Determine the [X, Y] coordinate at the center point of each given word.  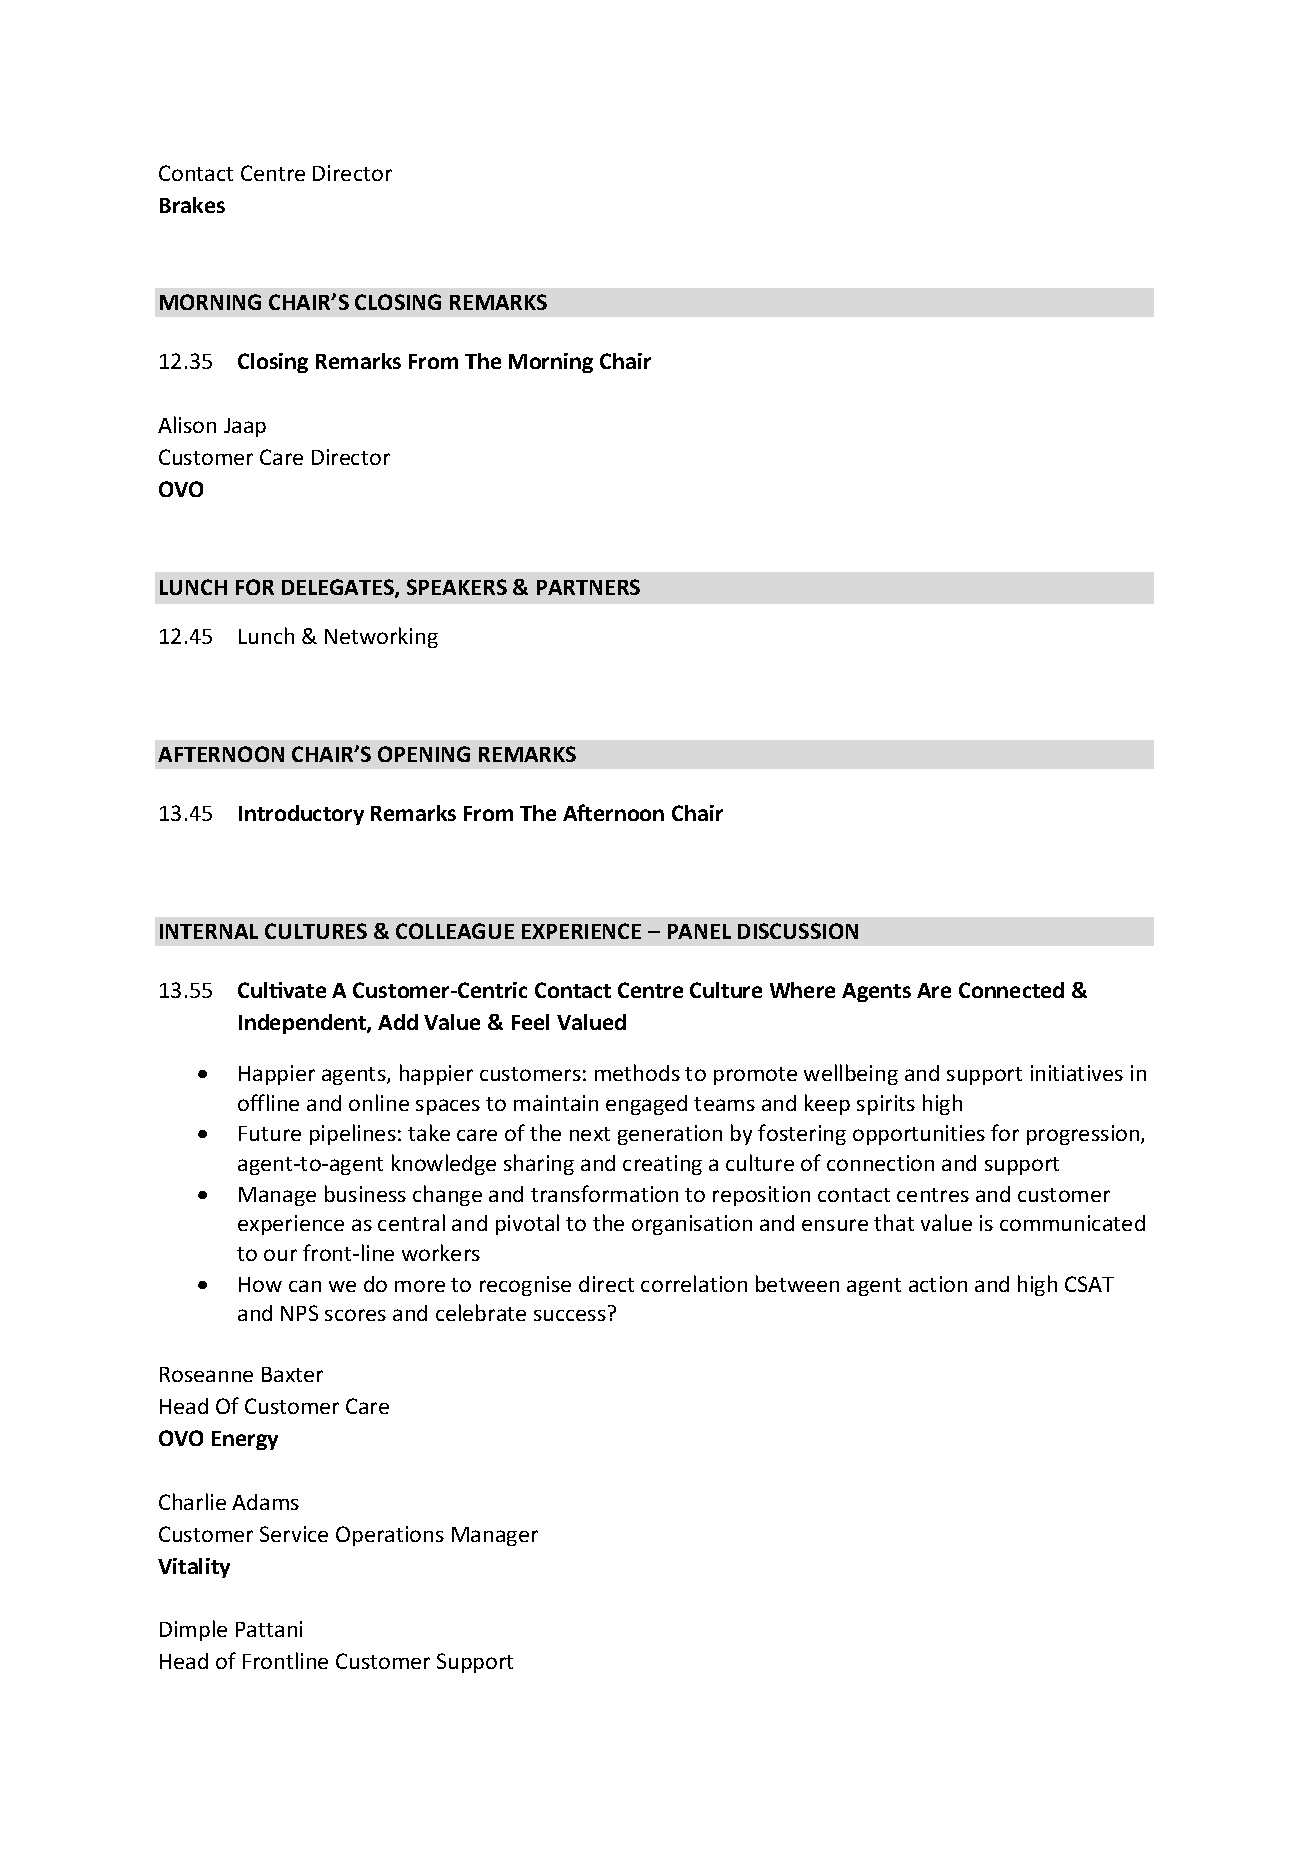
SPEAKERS [457, 587]
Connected [1011, 990]
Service [294, 1534]
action [938, 1284]
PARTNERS [588, 587]
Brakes [192, 205]
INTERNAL [209, 931]
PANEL [699, 931]
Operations [390, 1536]
